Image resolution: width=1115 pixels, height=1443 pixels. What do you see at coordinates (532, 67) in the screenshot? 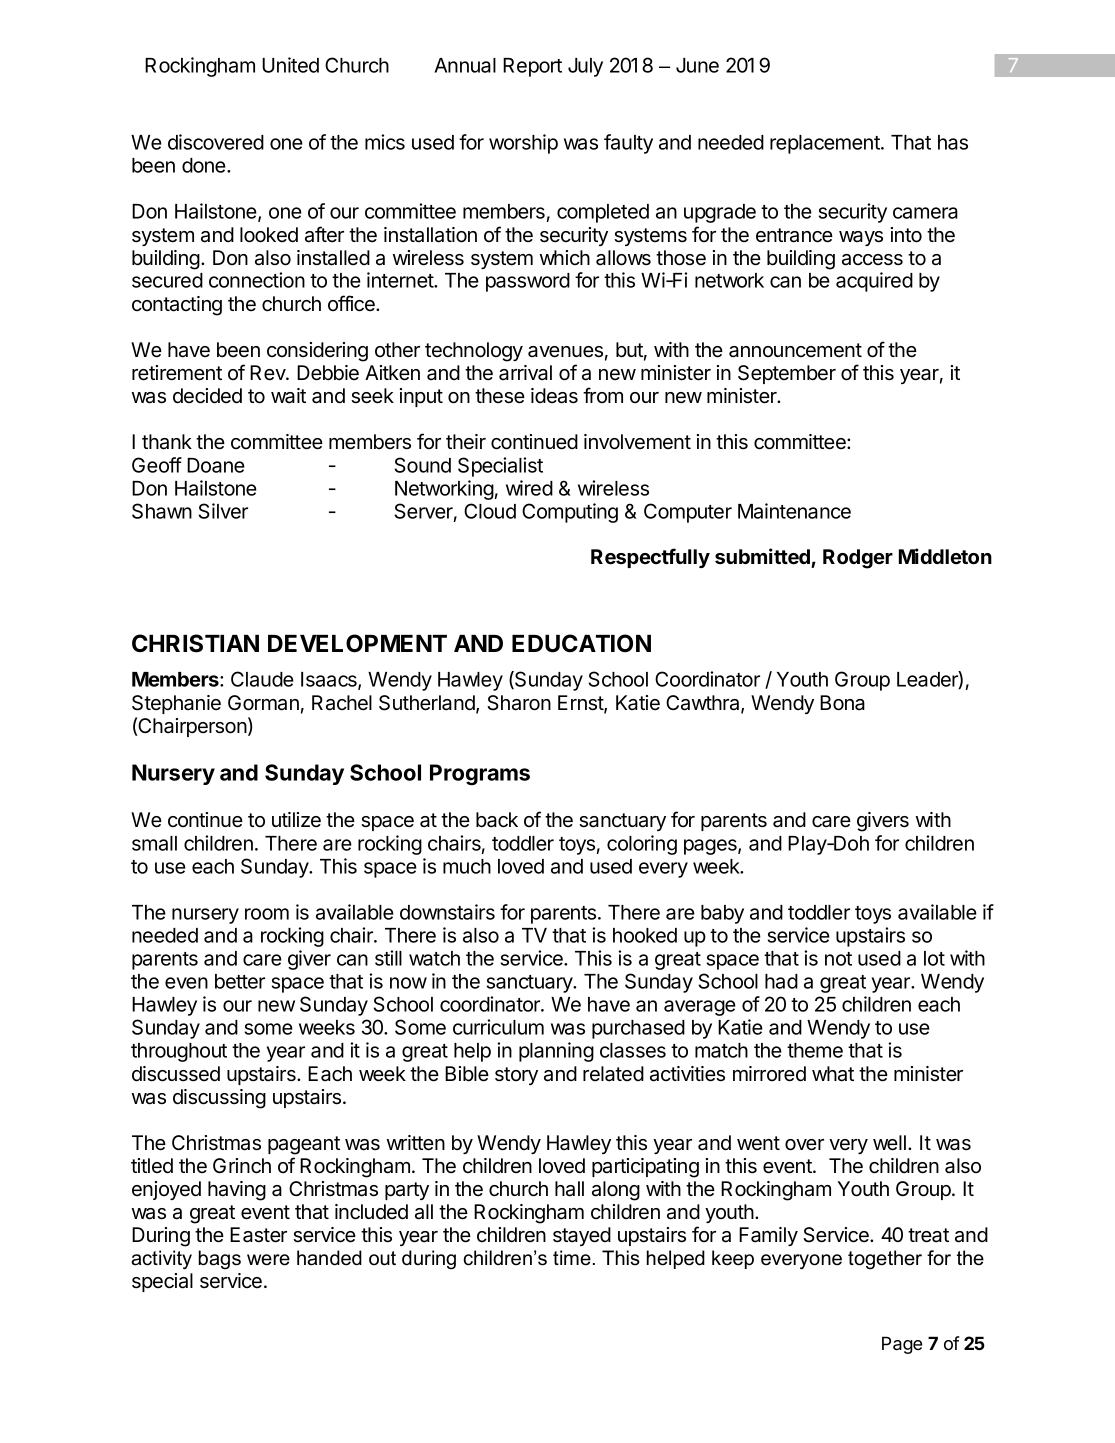
I see `Report` at bounding box center [532, 67].
